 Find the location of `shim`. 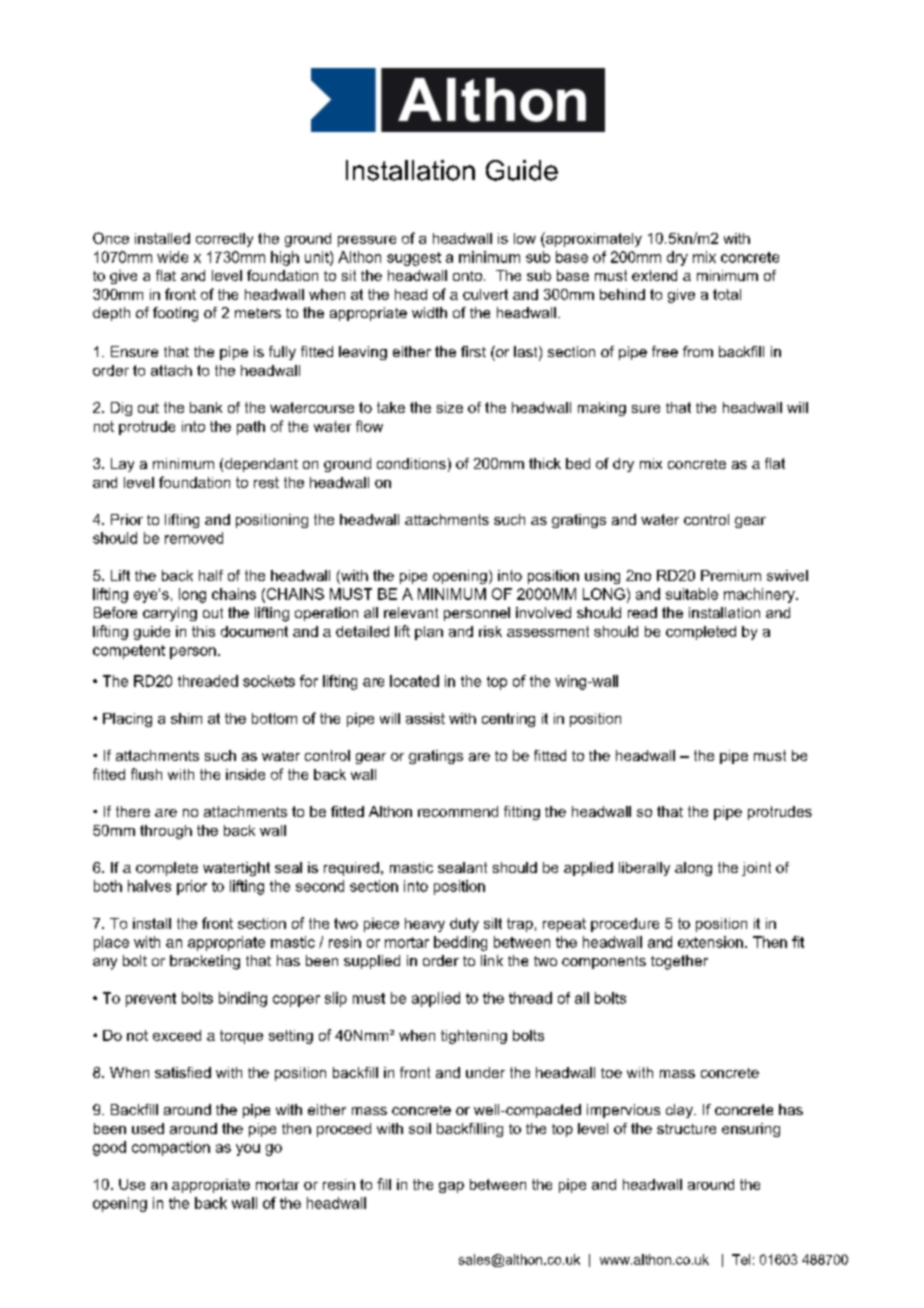

shim is located at coordinates (186, 718).
